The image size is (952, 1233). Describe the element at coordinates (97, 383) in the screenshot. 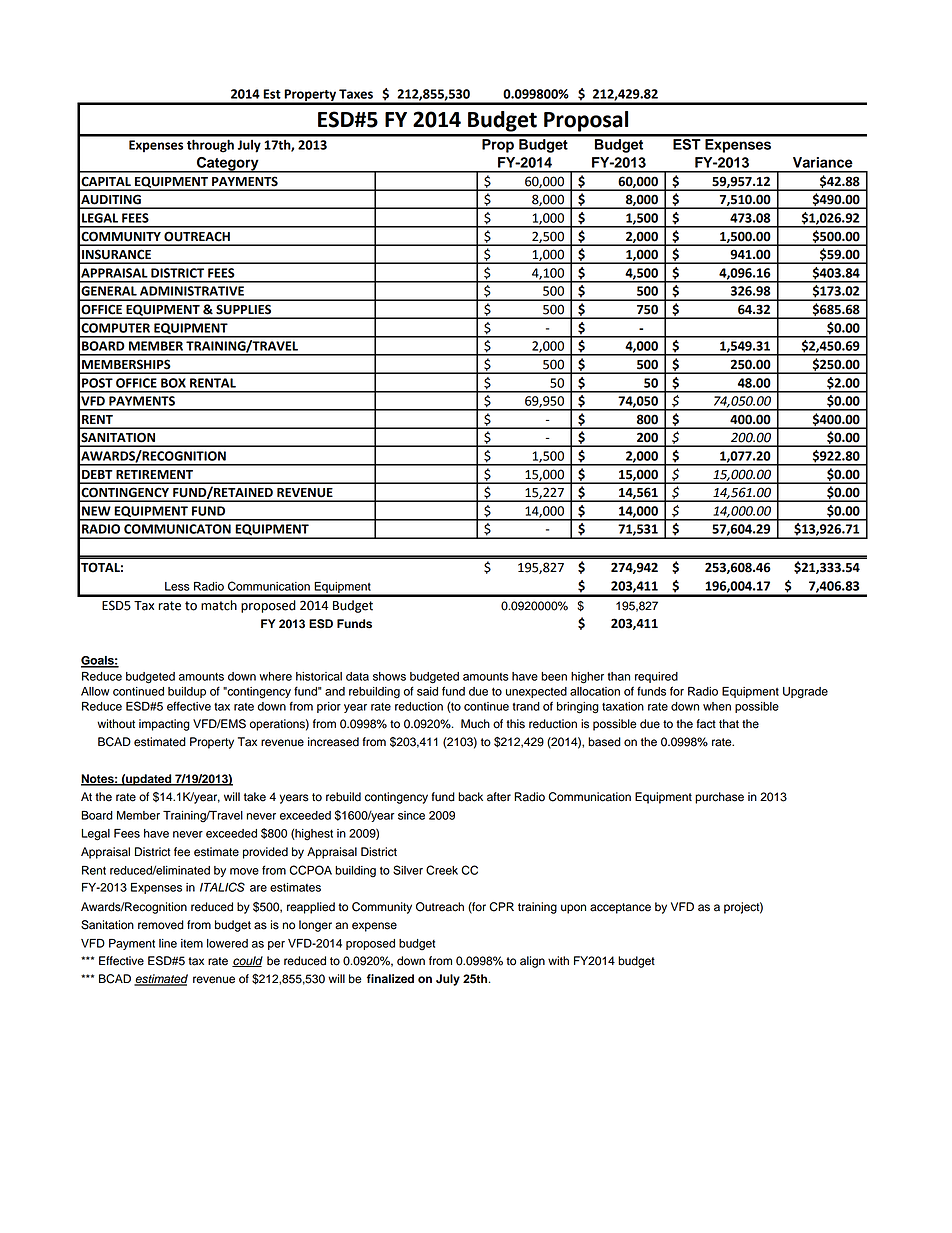

I see `POST` at that location.
